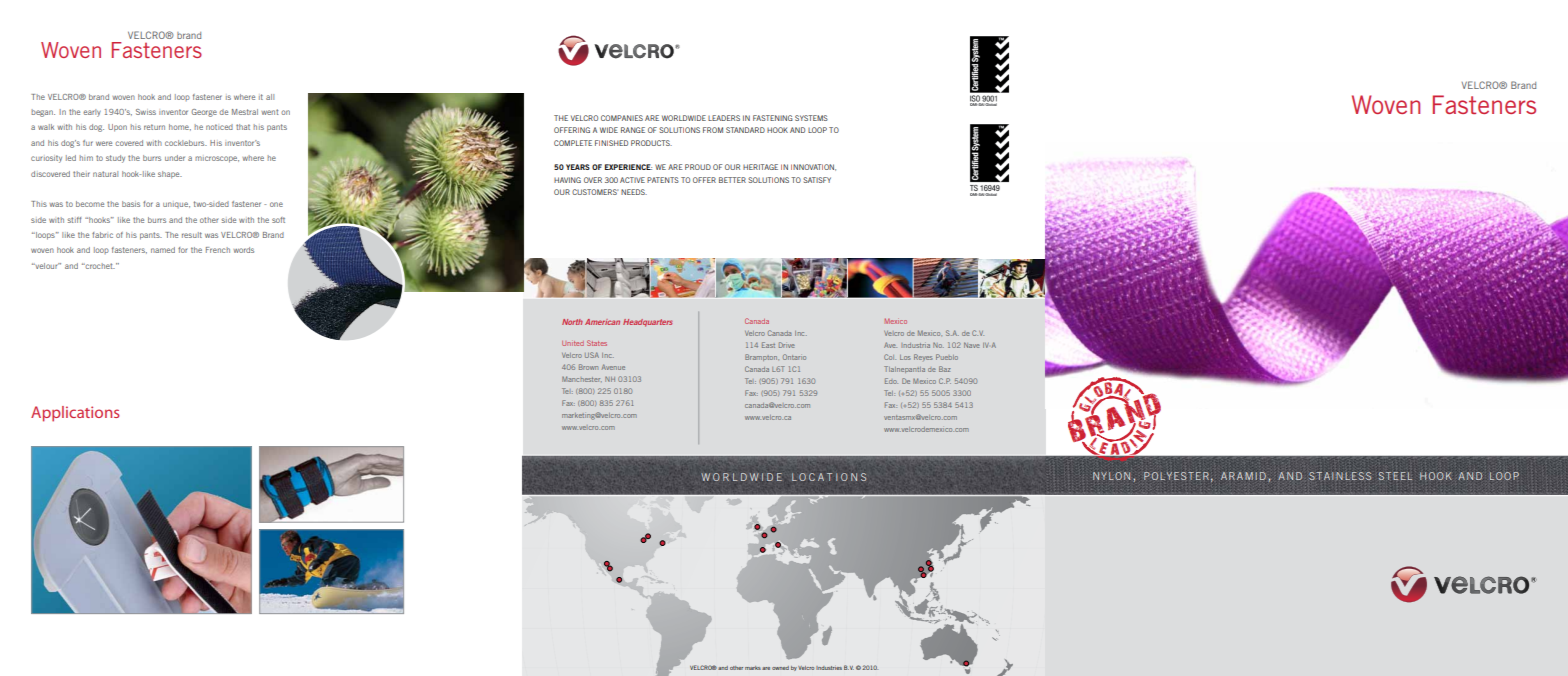 Image resolution: width=1568 pixels, height=676 pixels. Describe the element at coordinates (811, 118) in the image. I see `systems` at that location.
